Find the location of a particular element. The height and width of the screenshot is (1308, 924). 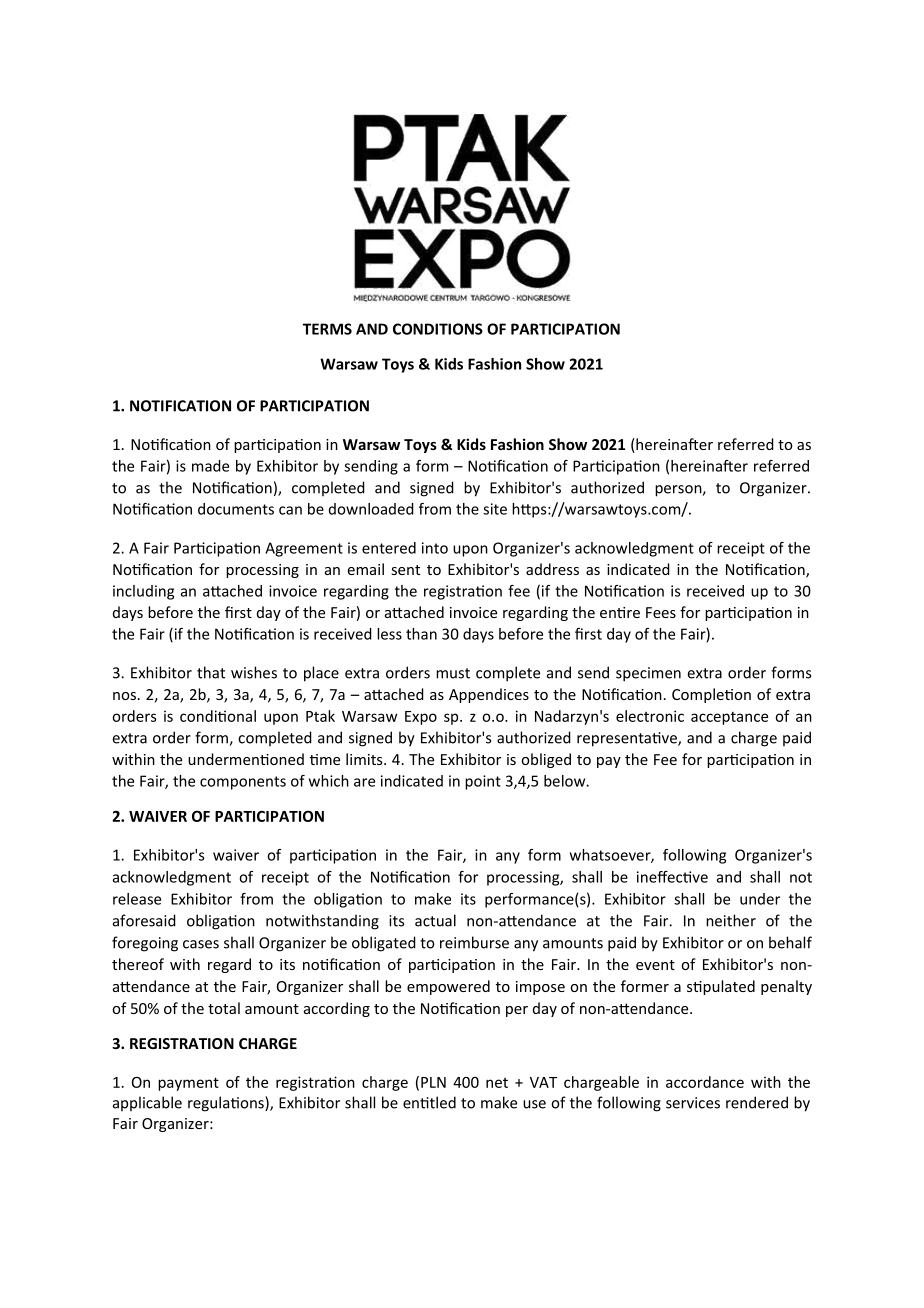

including is located at coordinates (143, 592).
